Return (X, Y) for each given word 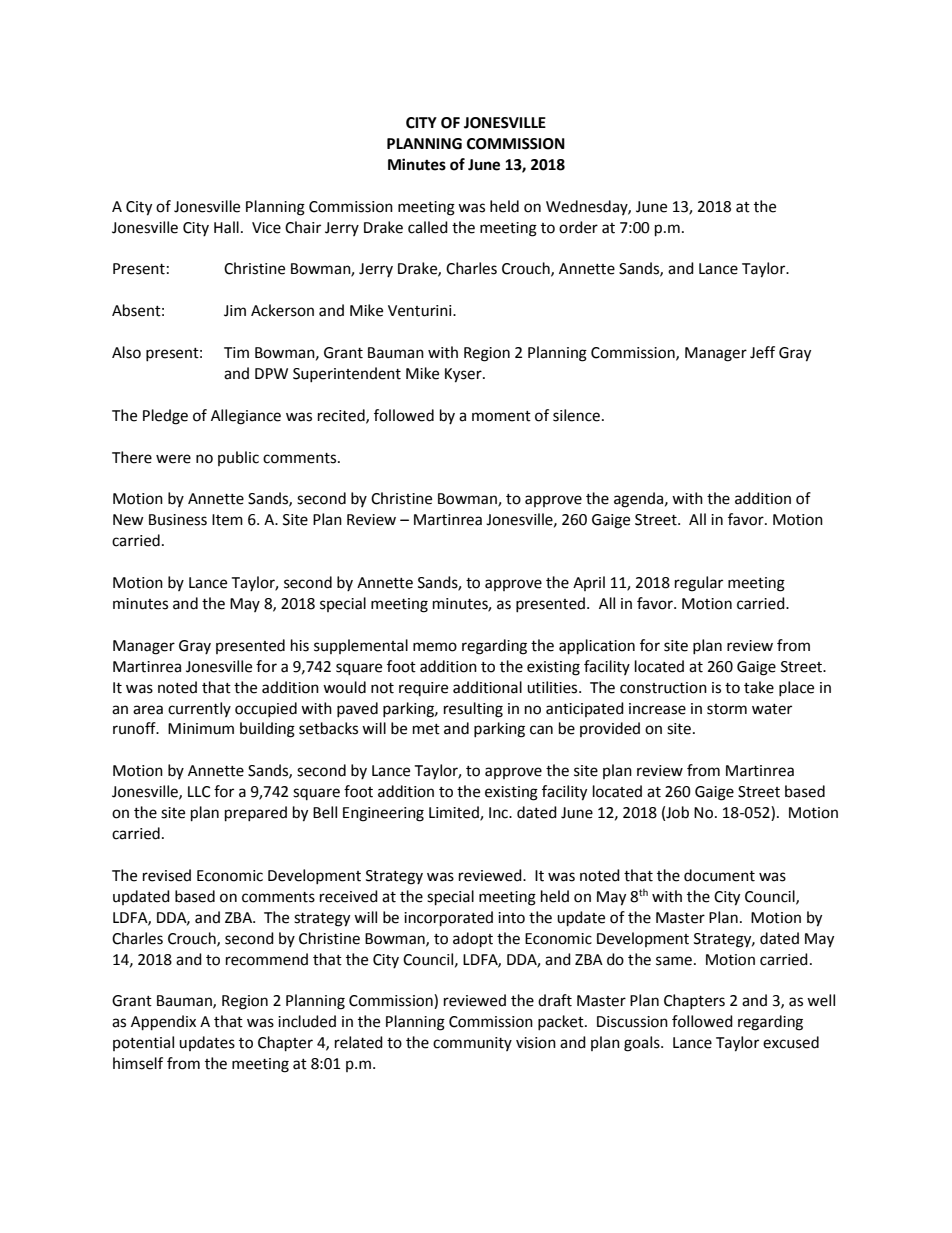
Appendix (163, 1023)
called (428, 227)
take (759, 687)
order (578, 227)
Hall (226, 227)
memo (435, 647)
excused (791, 1042)
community (472, 1044)
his (300, 645)
